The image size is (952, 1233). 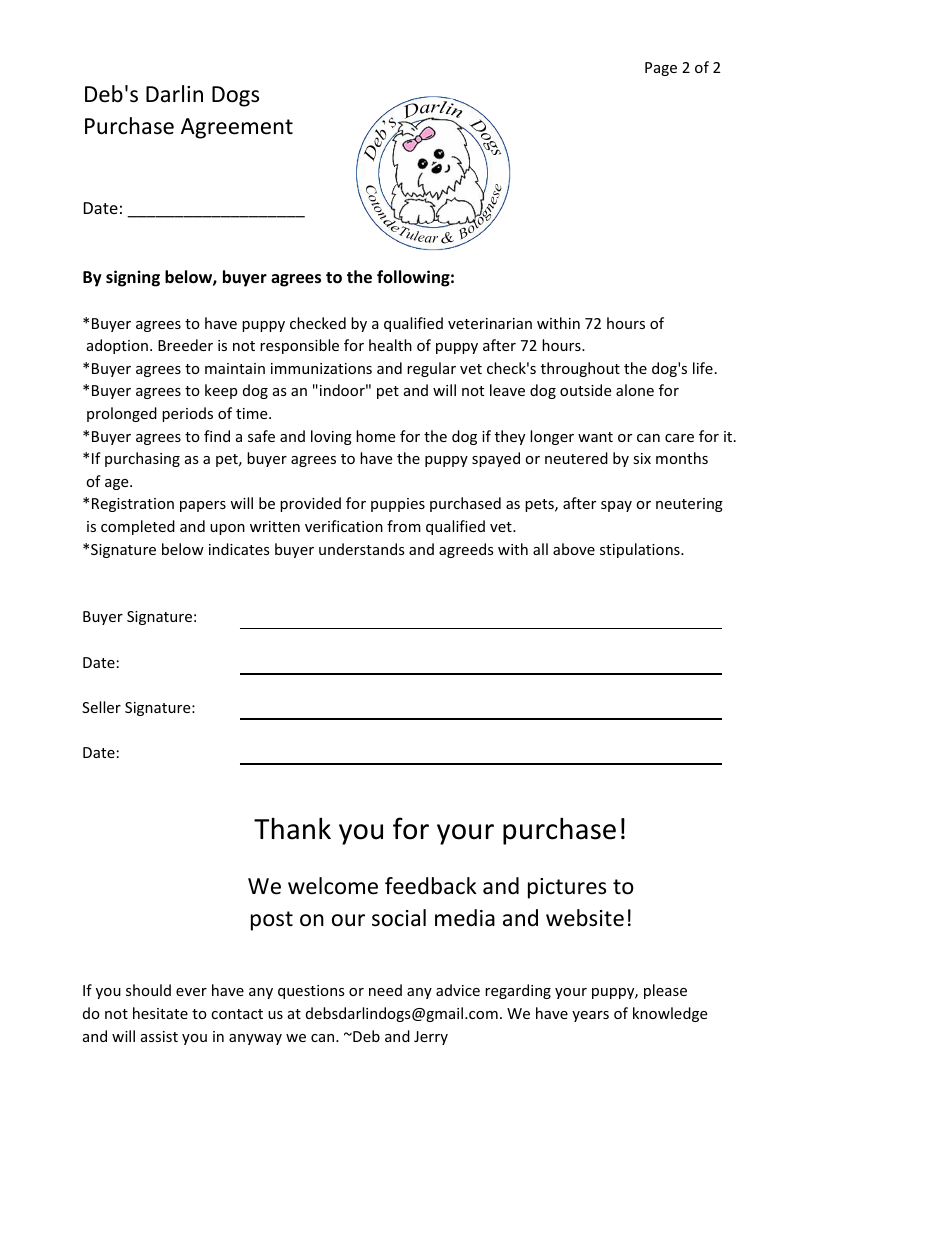 I want to click on home, so click(x=375, y=436).
